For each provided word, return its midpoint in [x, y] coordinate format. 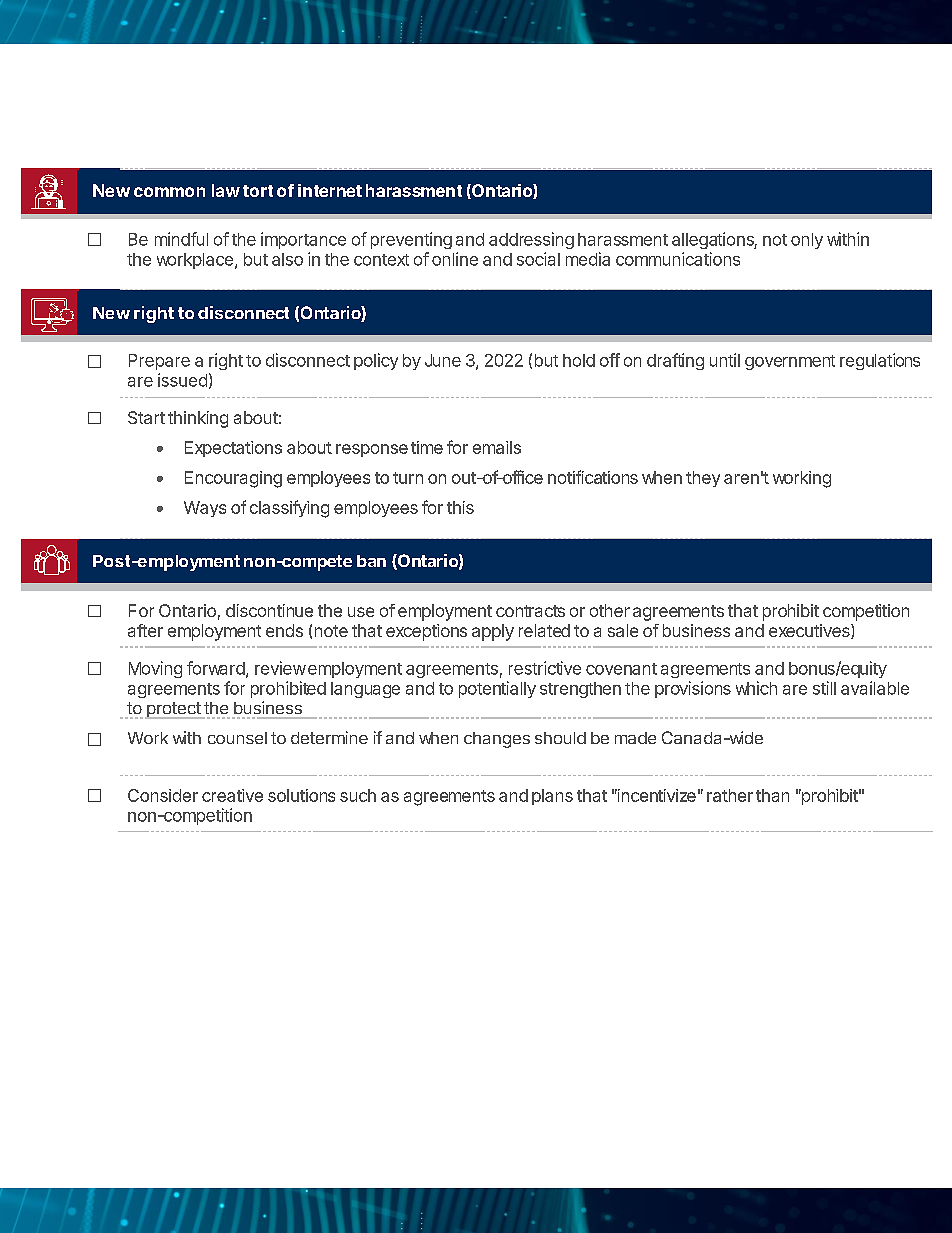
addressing [531, 240]
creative [232, 795]
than [772, 795]
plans [552, 797]
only [807, 241]
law [226, 190]
